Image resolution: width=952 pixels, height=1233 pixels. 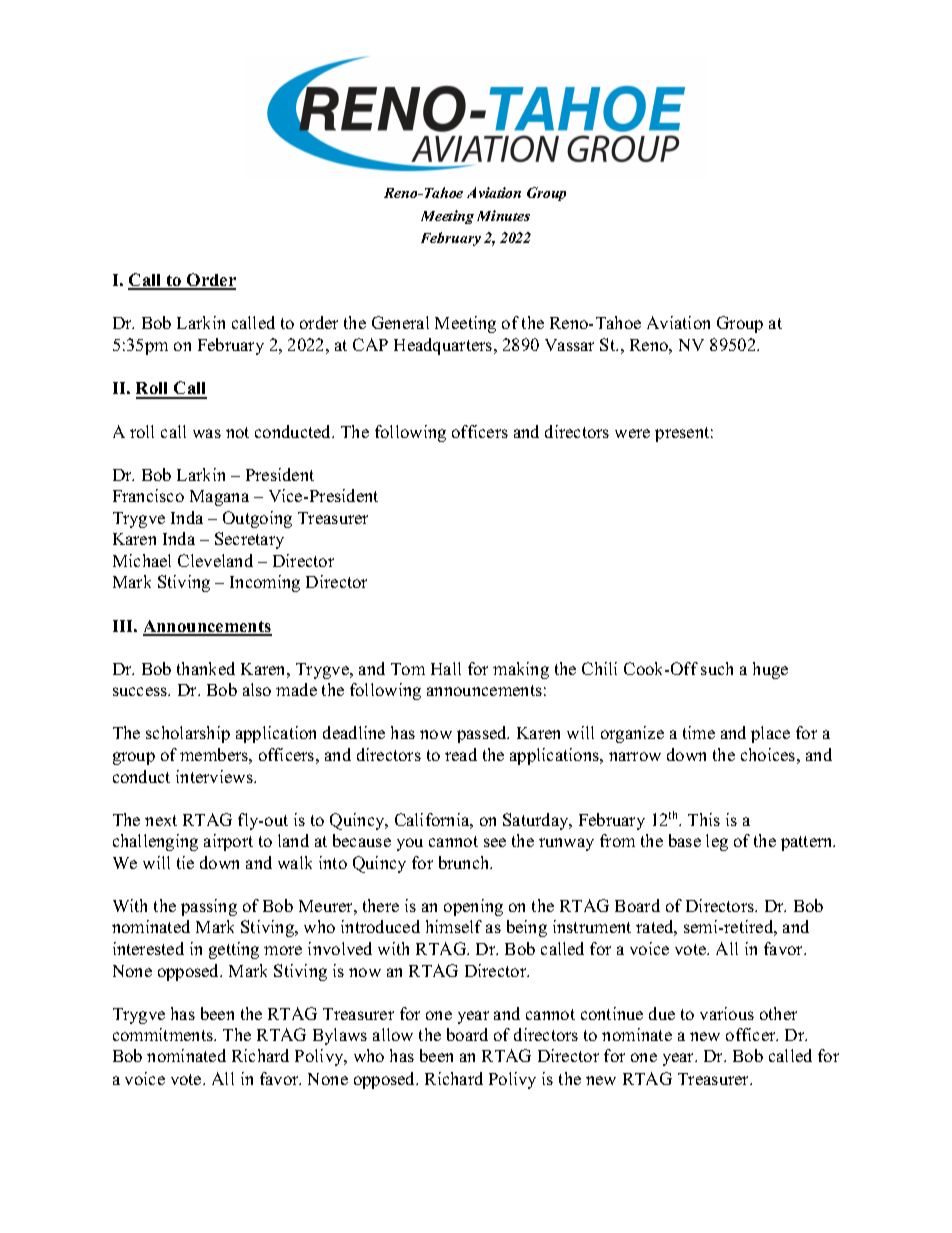 I want to click on commitments, so click(x=164, y=1034).
